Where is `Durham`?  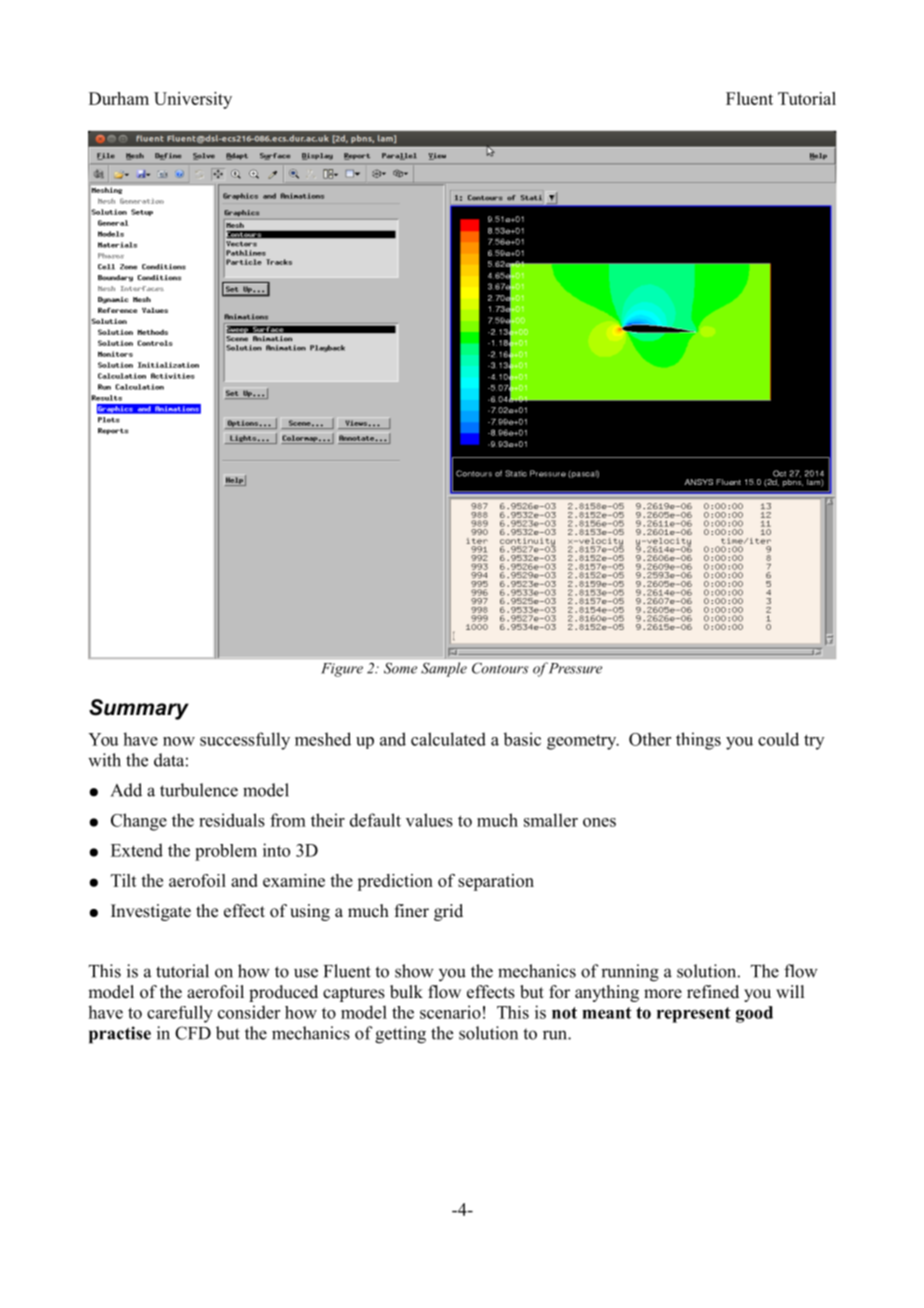
Durham is located at coordinates (119, 98).
